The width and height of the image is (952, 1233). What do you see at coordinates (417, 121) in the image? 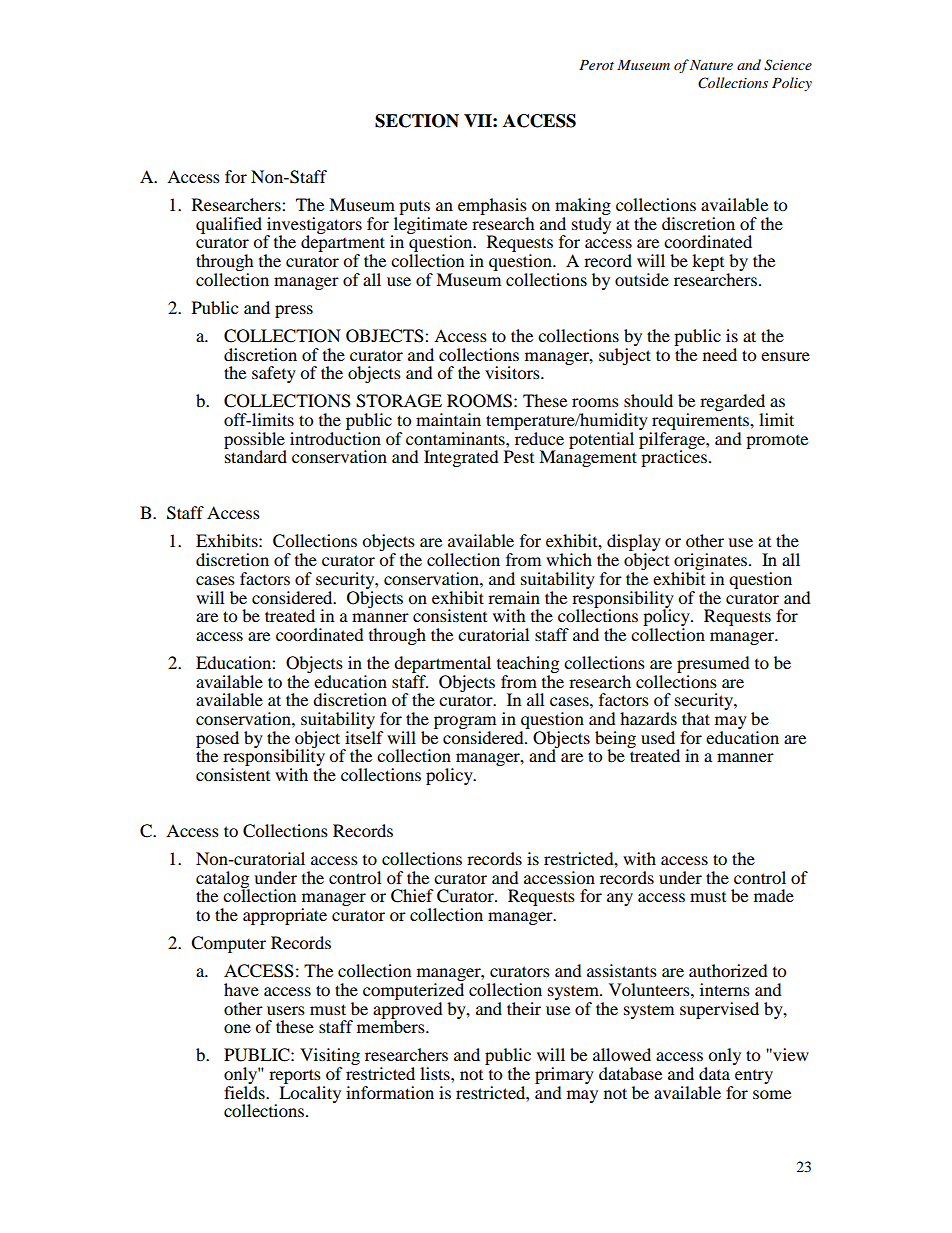
I see `SECTION` at bounding box center [417, 121].
